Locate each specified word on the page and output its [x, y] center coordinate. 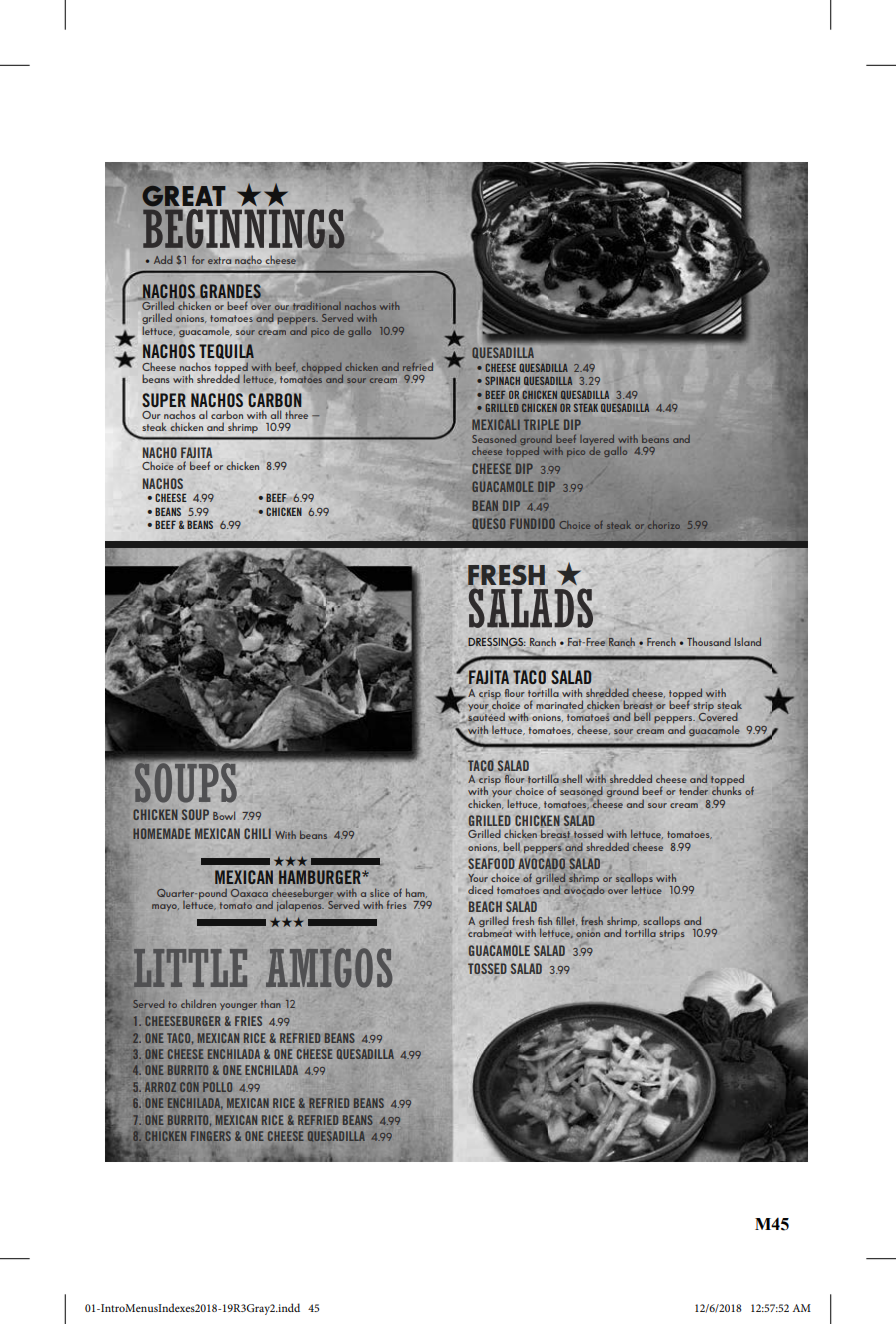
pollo [217, 1087]
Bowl [224, 815]
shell [572, 778]
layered [597, 440]
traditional [317, 306]
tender [693, 790]
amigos [329, 968]
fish [545, 920]
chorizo [664, 525]
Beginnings [244, 230]
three [296, 414]
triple [541, 424]
